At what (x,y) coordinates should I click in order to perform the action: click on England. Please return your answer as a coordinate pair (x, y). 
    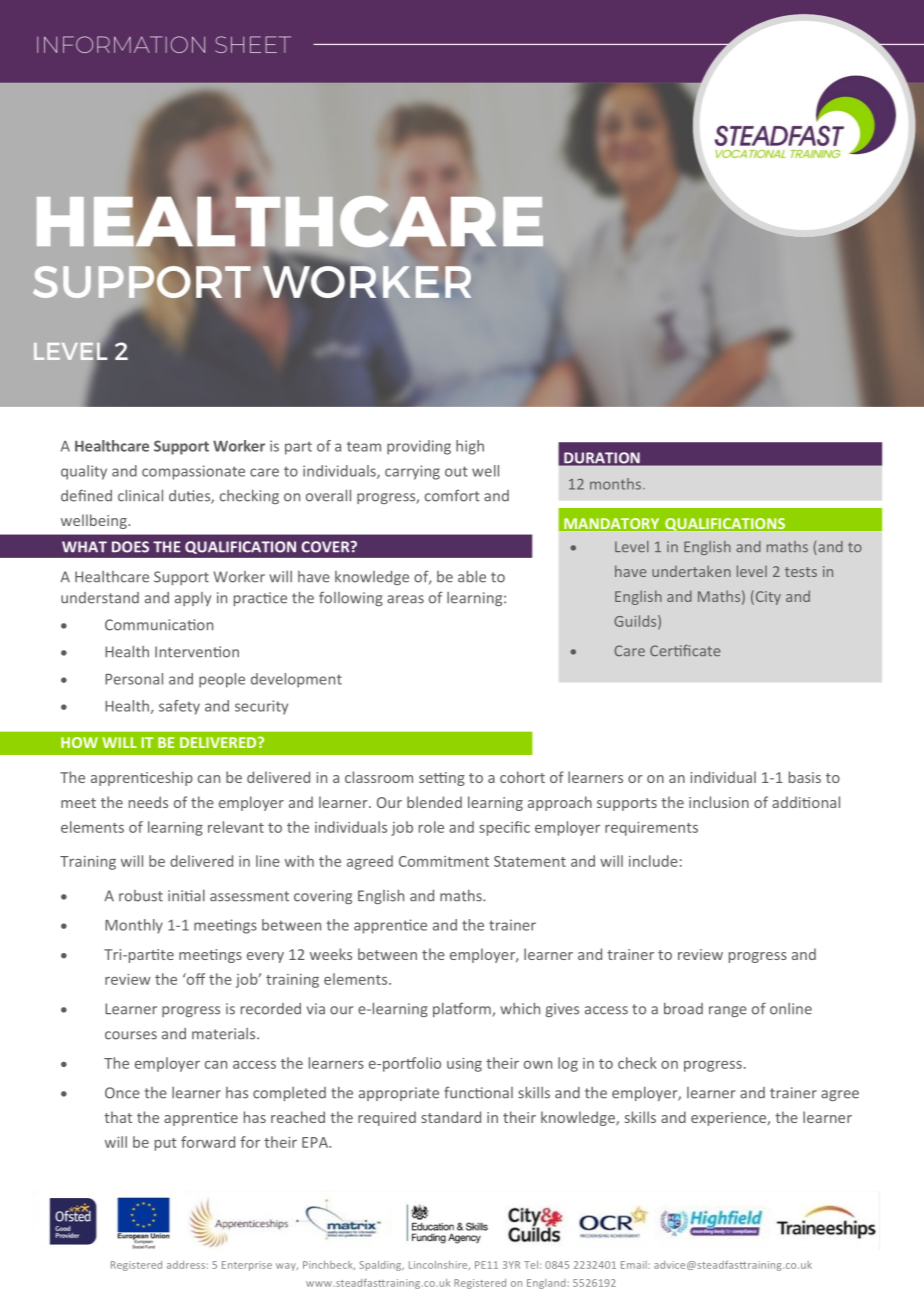
    Looking at the image, I should click on (546, 1284).
